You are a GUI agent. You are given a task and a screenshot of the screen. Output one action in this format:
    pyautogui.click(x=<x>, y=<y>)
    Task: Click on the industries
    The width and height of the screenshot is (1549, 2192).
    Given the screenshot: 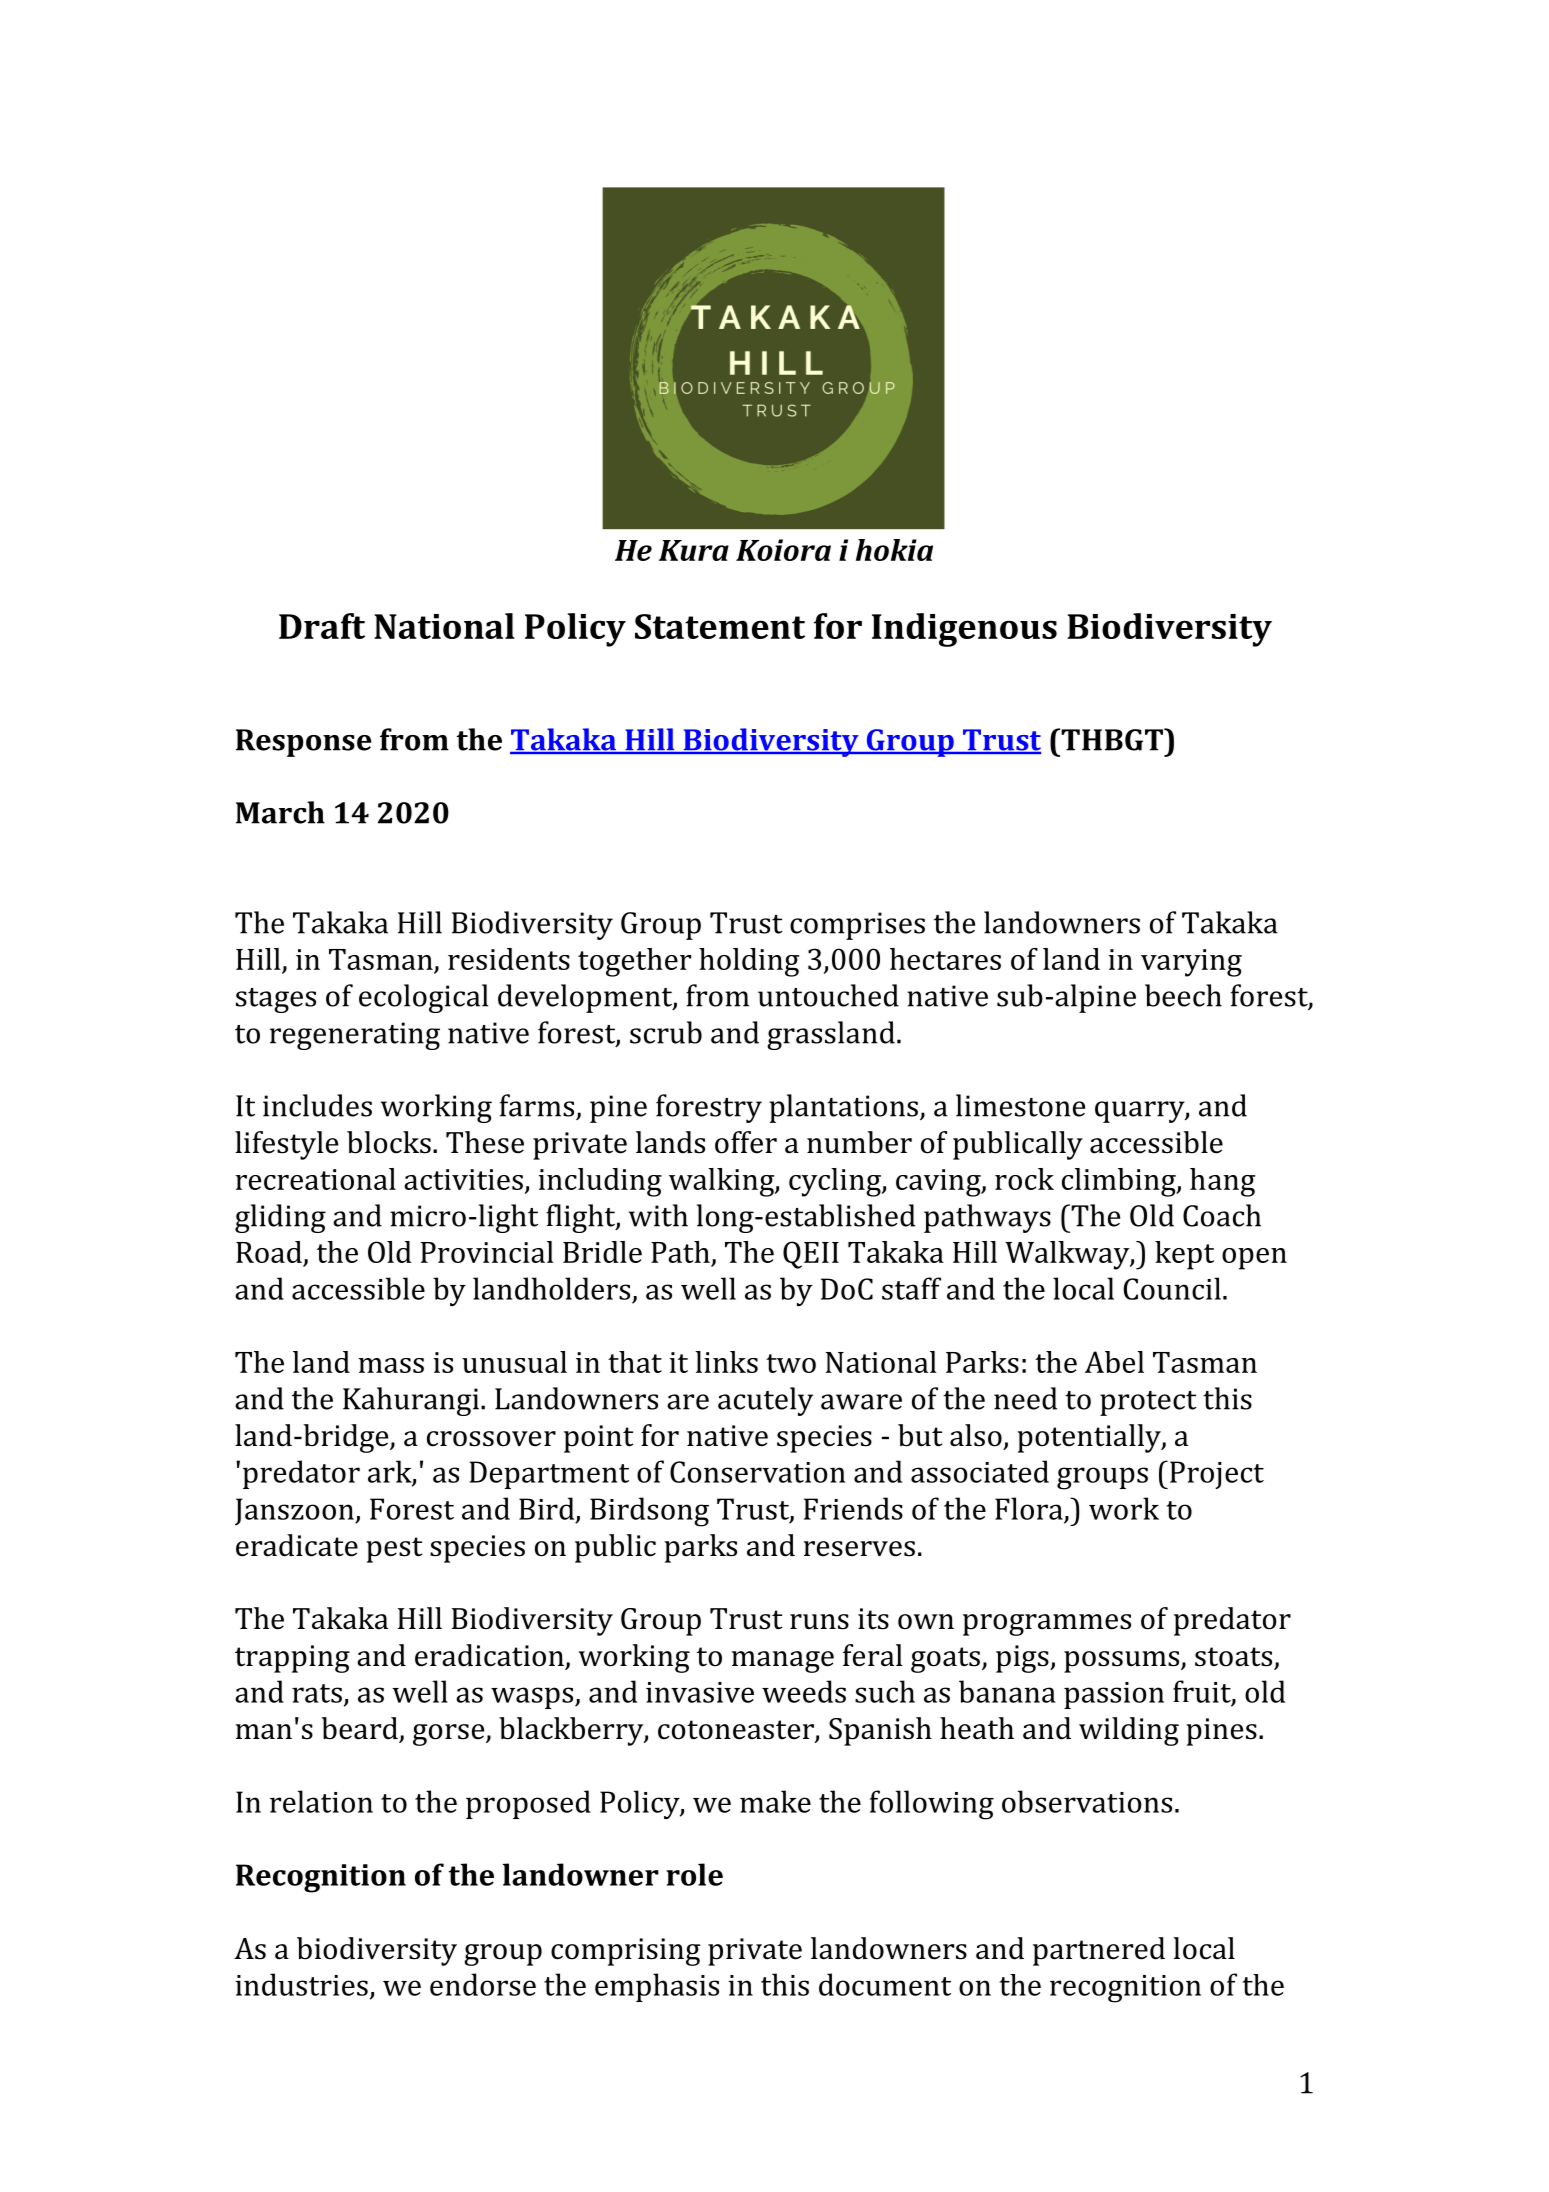 What is the action you would take?
    pyautogui.click(x=302, y=1984)
